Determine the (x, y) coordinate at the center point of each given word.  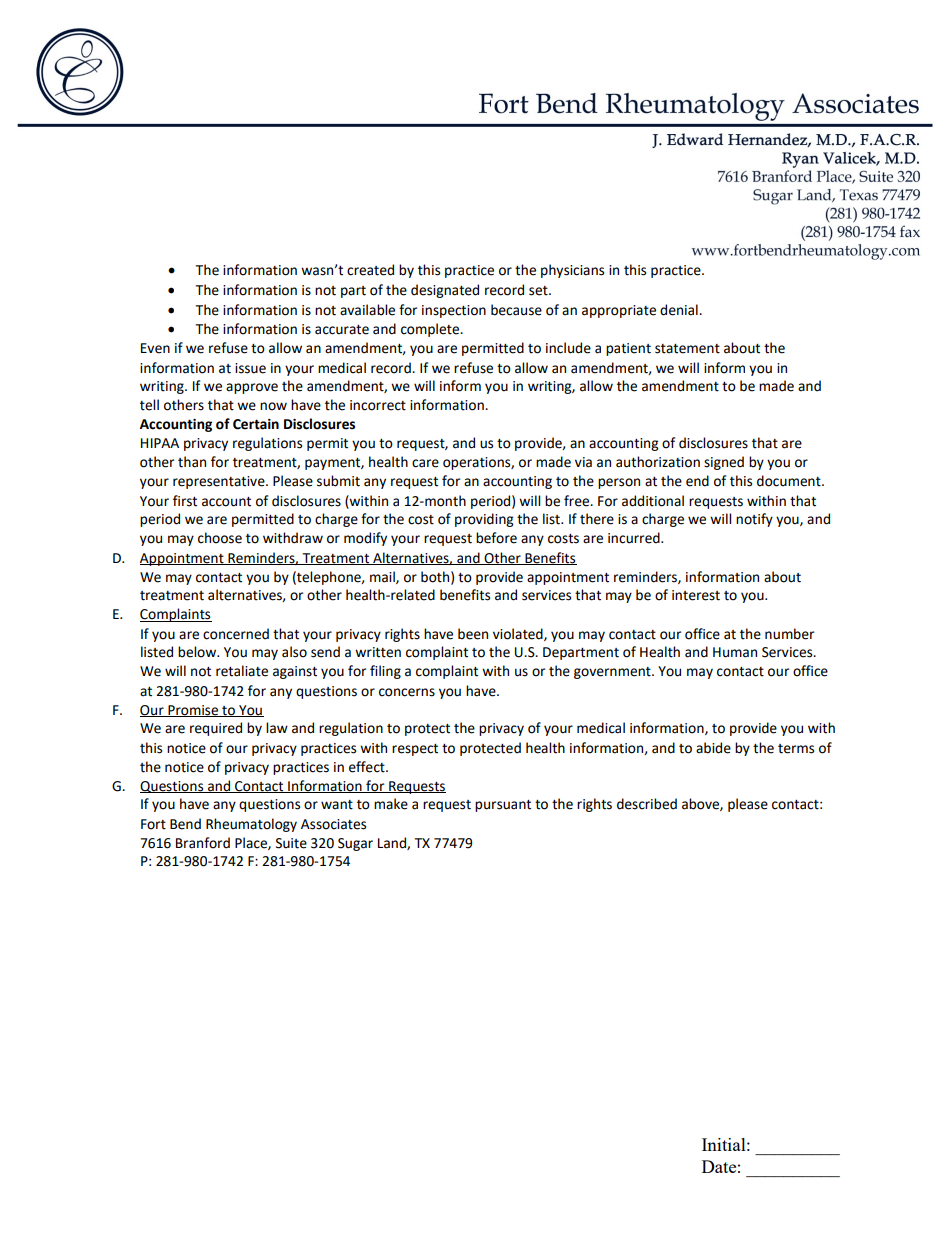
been (473, 634)
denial (680, 310)
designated (445, 291)
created (370, 270)
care (425, 463)
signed (724, 463)
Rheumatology (251, 825)
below (198, 652)
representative (220, 482)
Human (735, 652)
